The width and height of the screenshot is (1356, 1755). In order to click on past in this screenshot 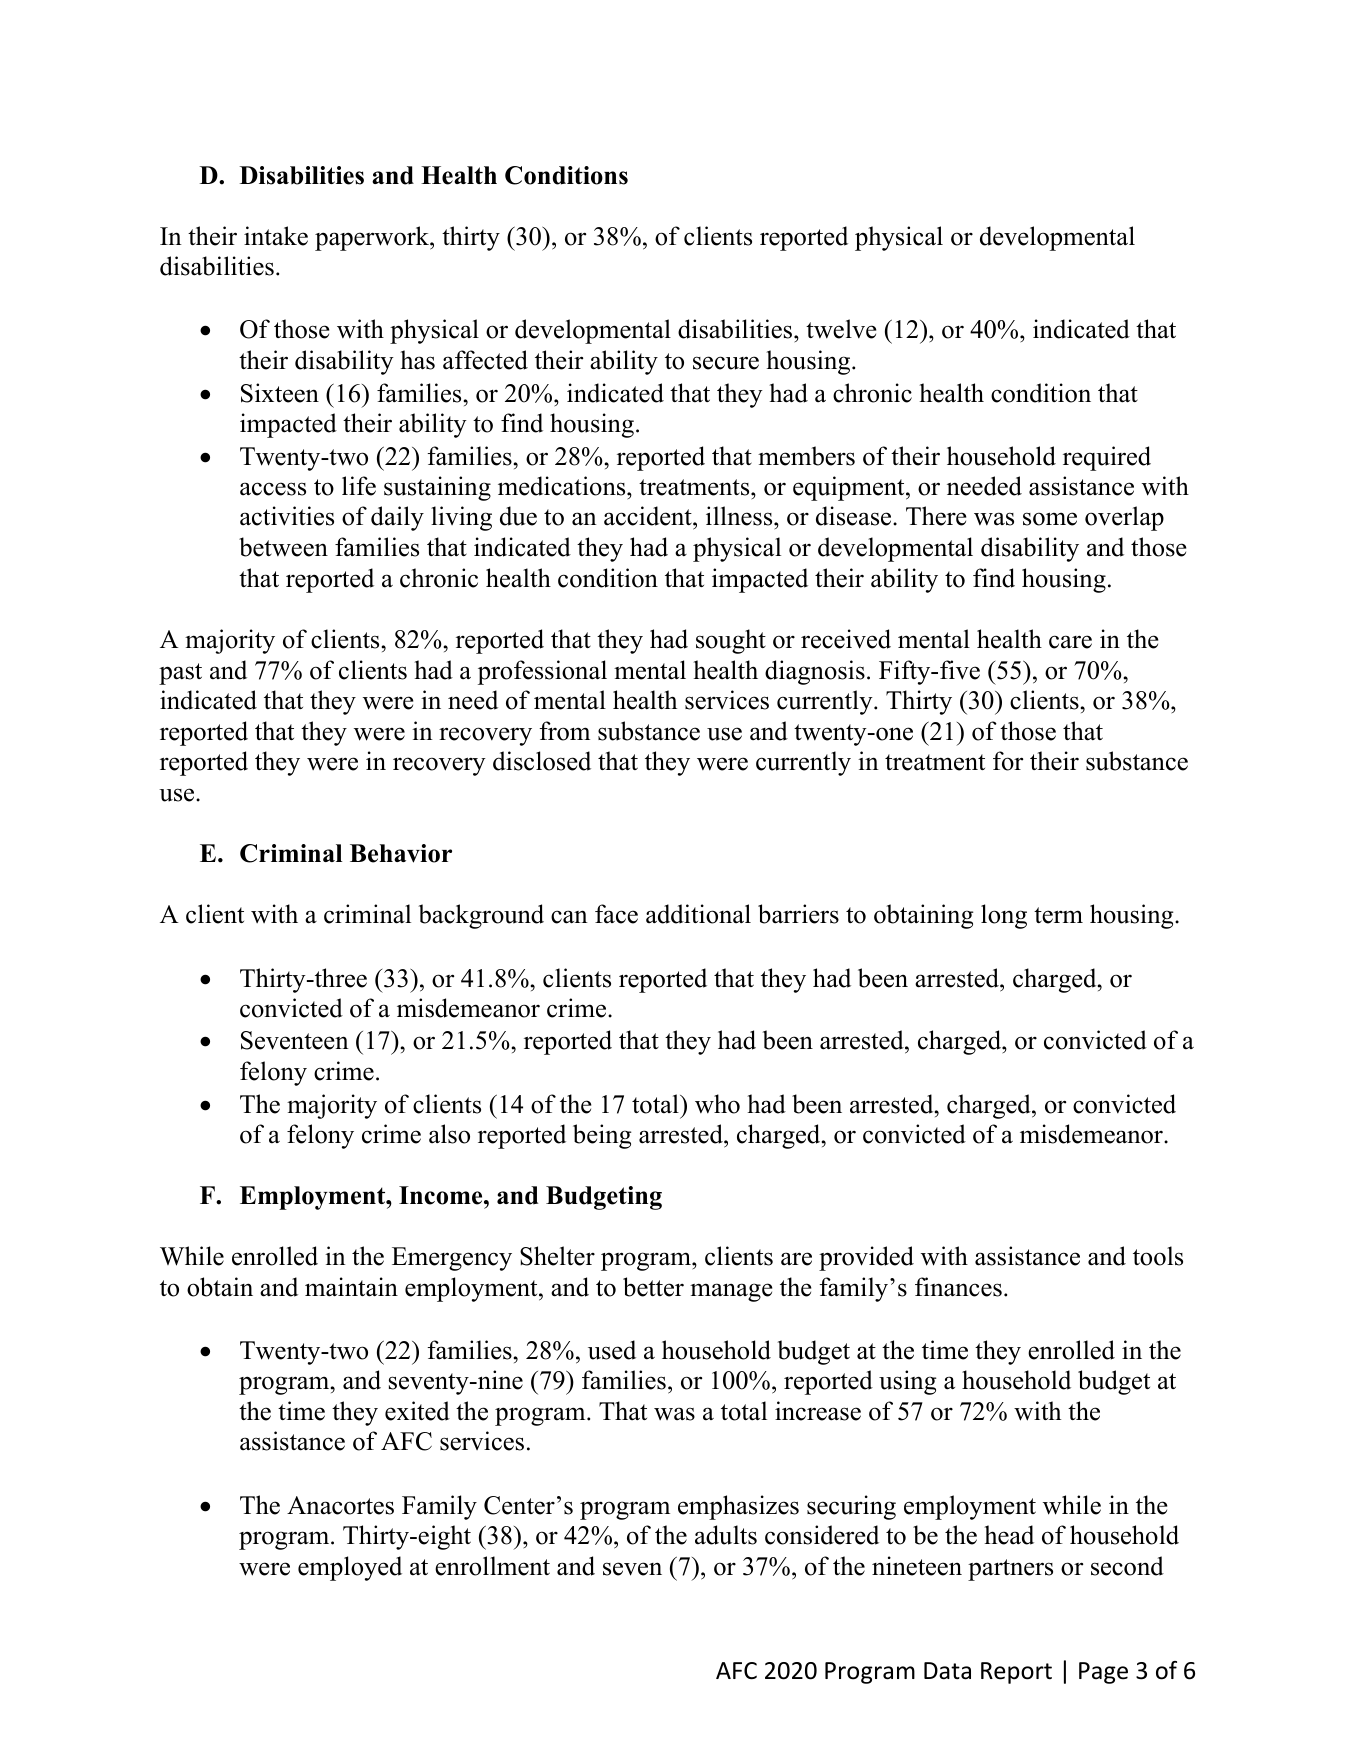, I will do `click(180, 674)`.
